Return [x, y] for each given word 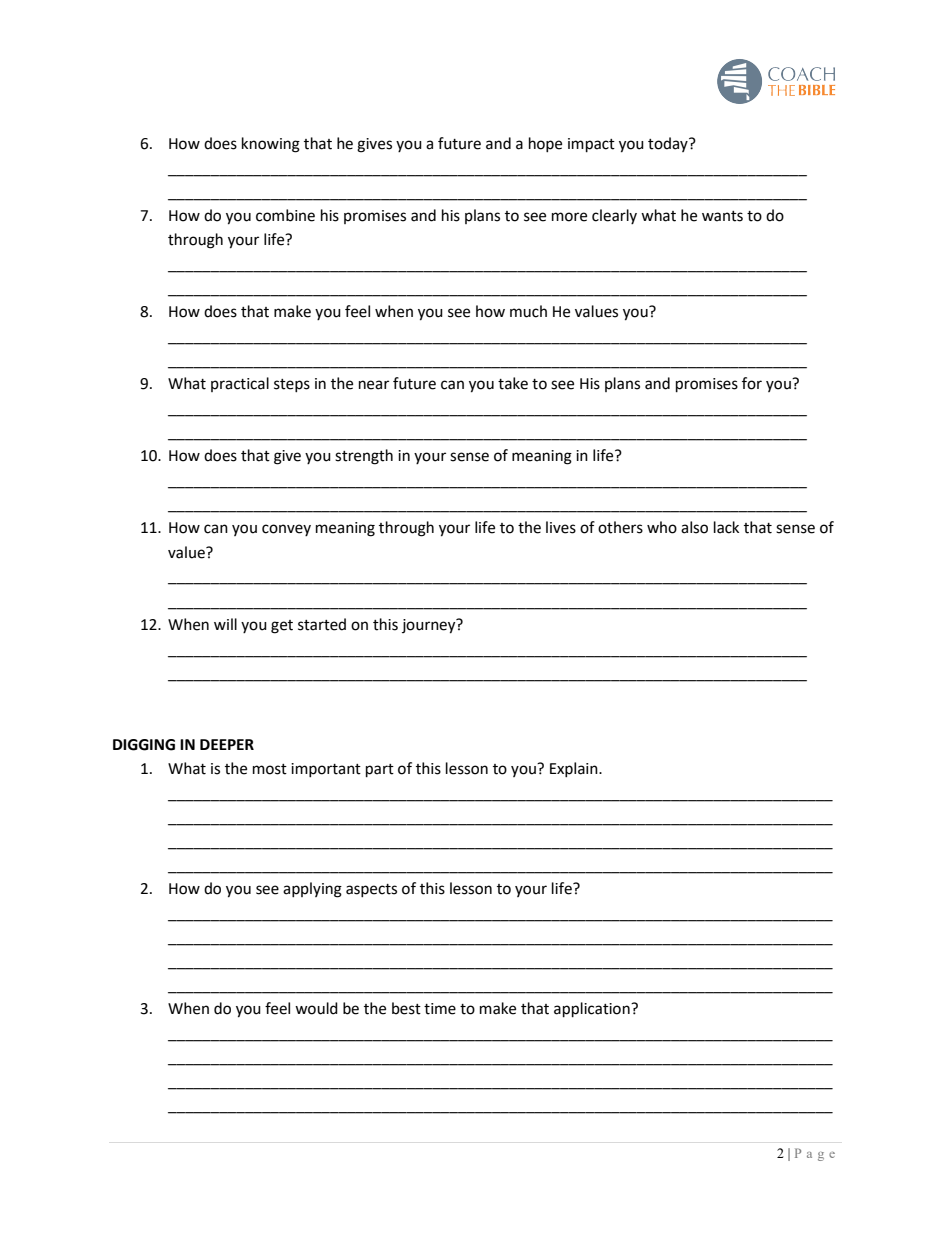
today [669, 144]
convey [286, 530]
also [694, 527]
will [225, 624]
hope [545, 144]
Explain [575, 769]
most [270, 769]
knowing [271, 145]
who [662, 527]
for [752, 383]
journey [430, 626]
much [528, 311]
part [380, 771]
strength [364, 457]
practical [240, 384]
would [316, 1008]
